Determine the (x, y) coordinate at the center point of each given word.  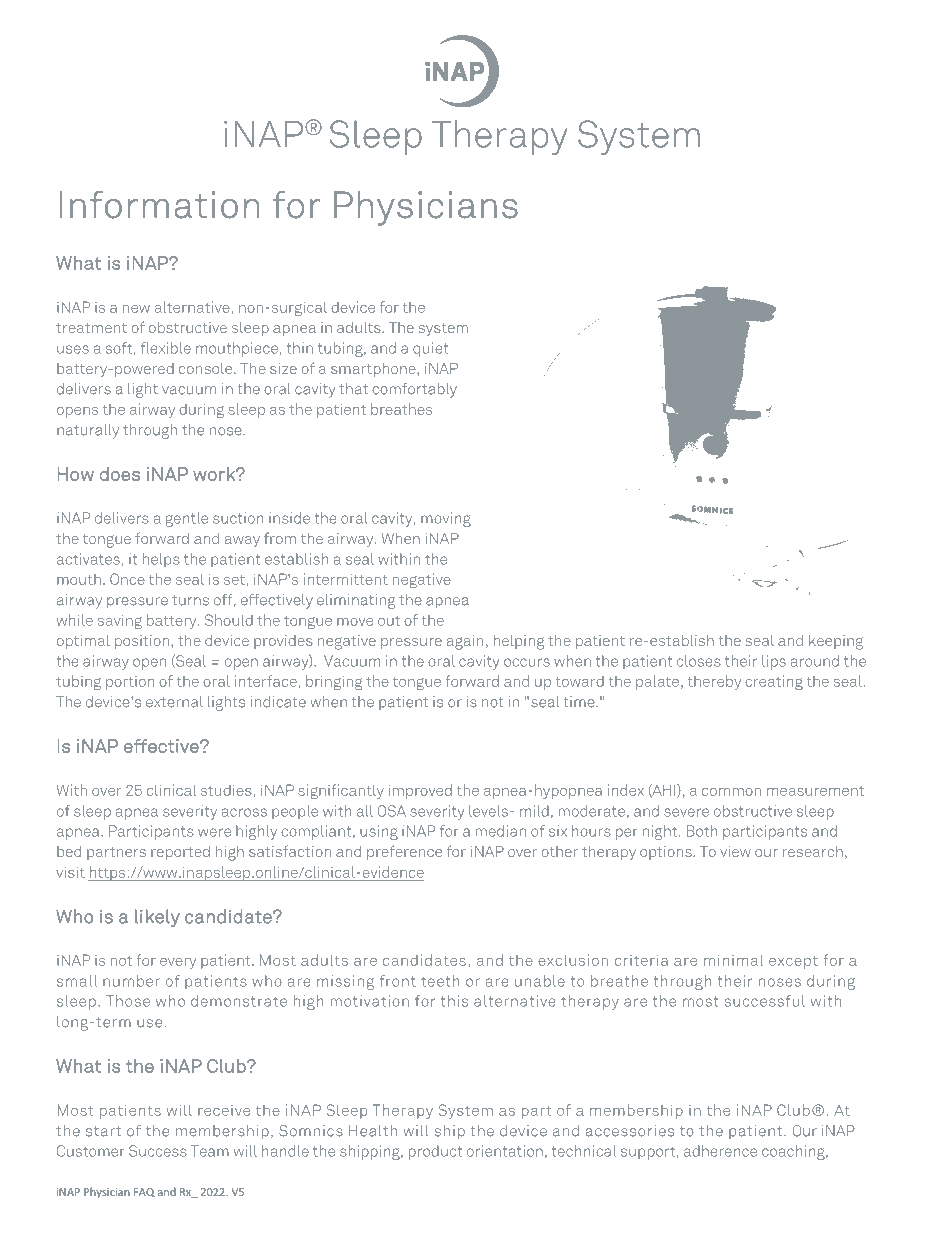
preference (404, 852)
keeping (836, 642)
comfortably (414, 390)
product (435, 1152)
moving (446, 519)
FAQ (144, 1192)
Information (159, 205)
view (735, 851)
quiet (430, 349)
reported (180, 853)
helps (161, 560)
